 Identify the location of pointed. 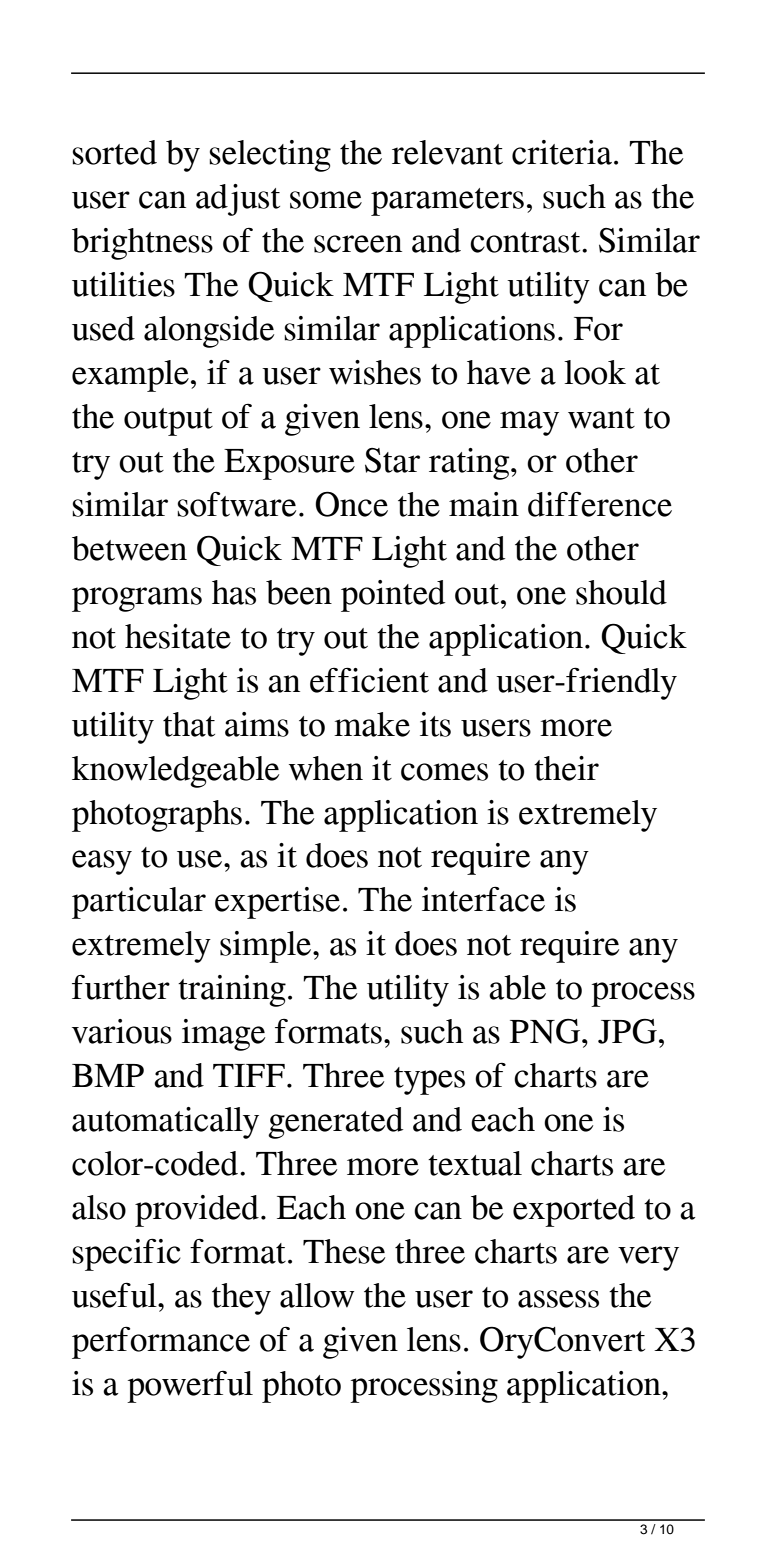
(393, 596).
